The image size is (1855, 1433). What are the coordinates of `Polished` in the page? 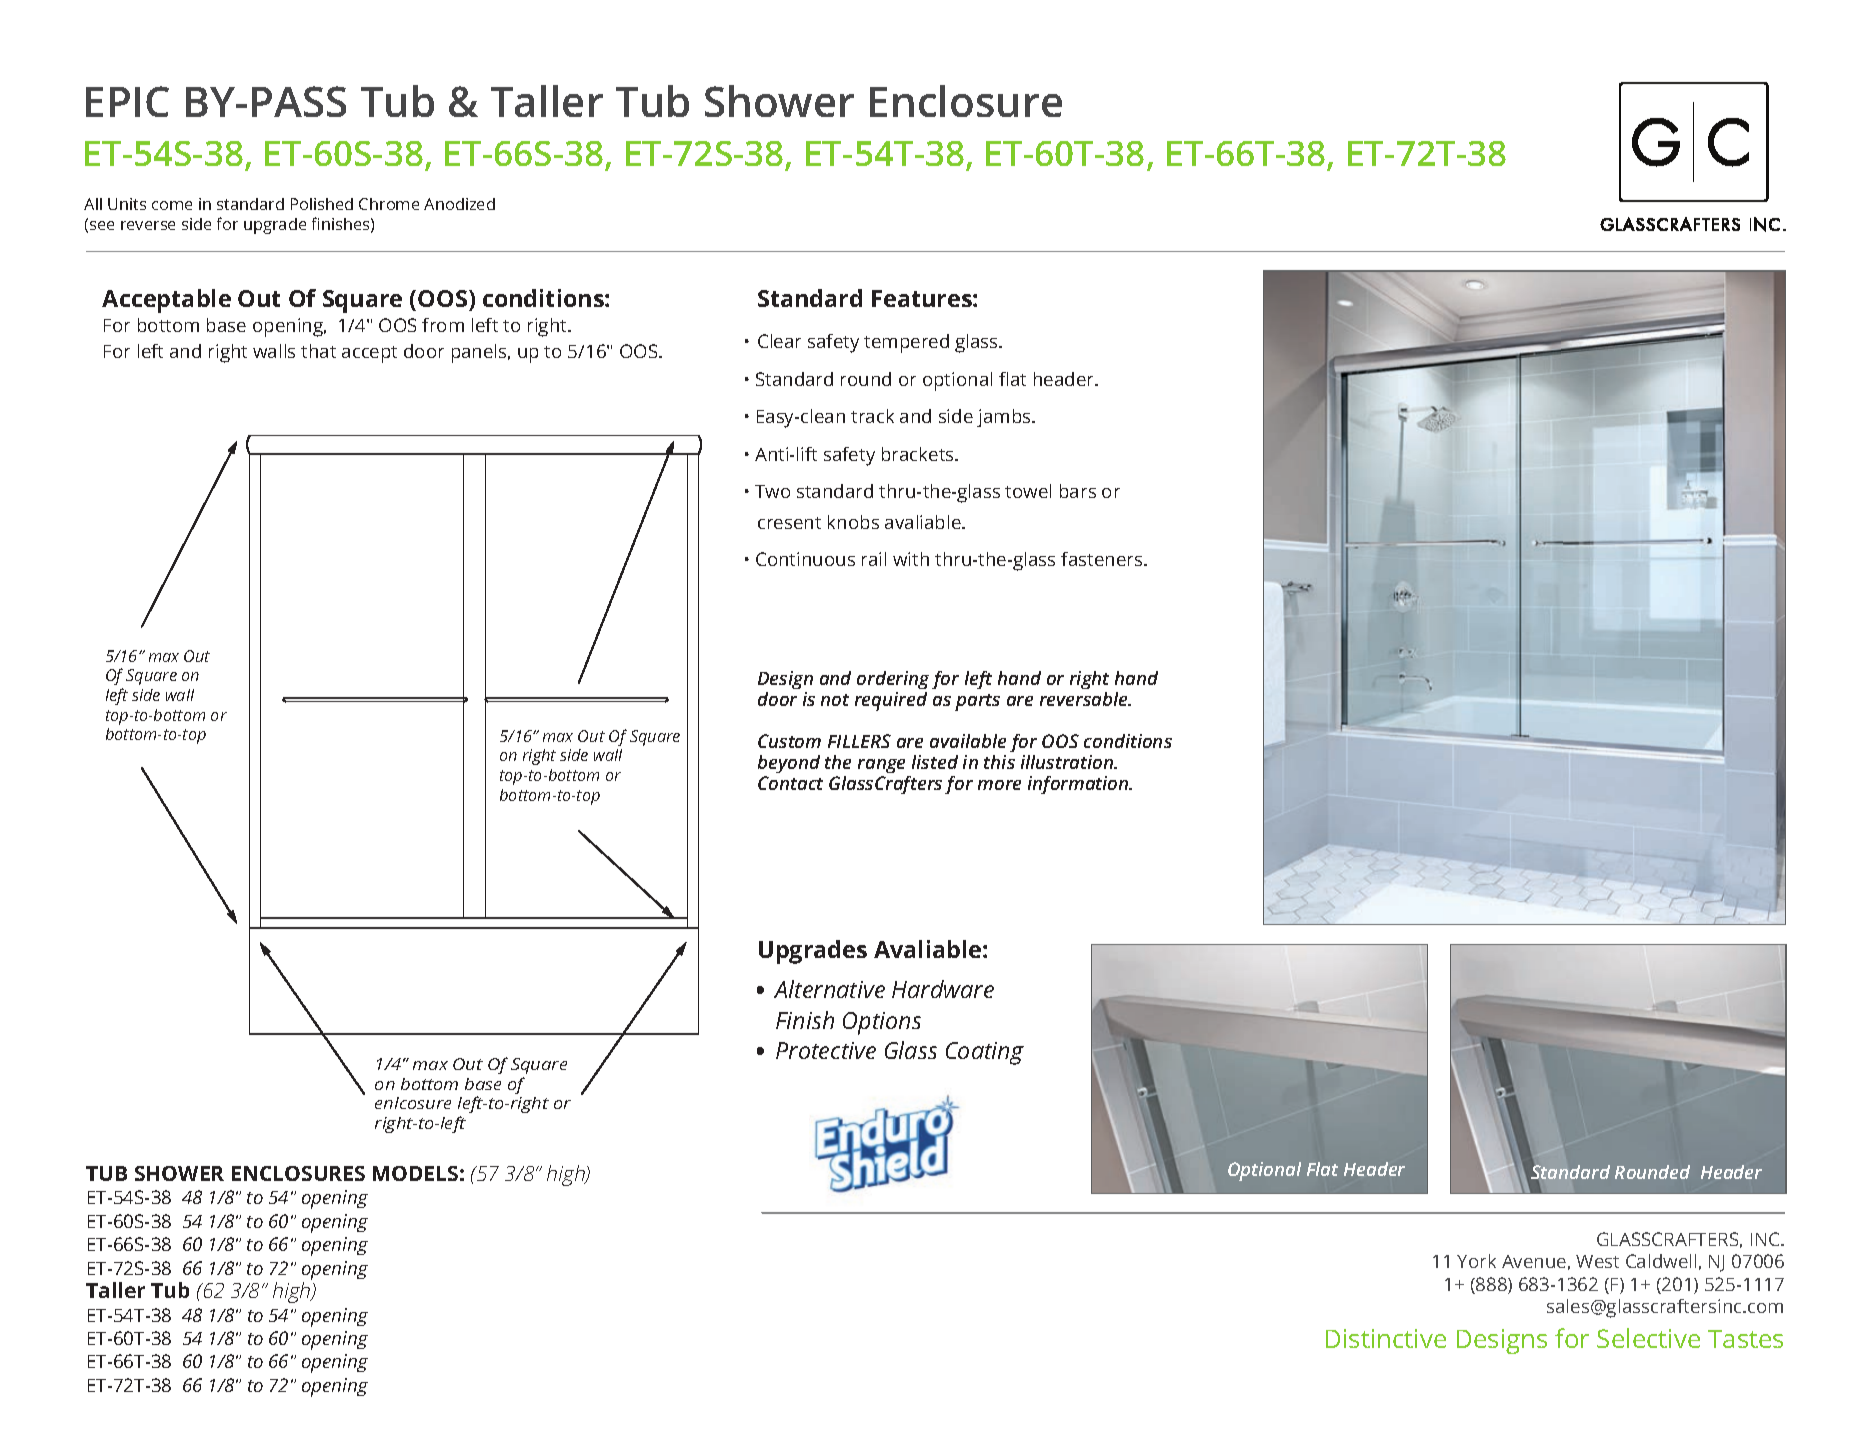 It's located at (322, 204).
